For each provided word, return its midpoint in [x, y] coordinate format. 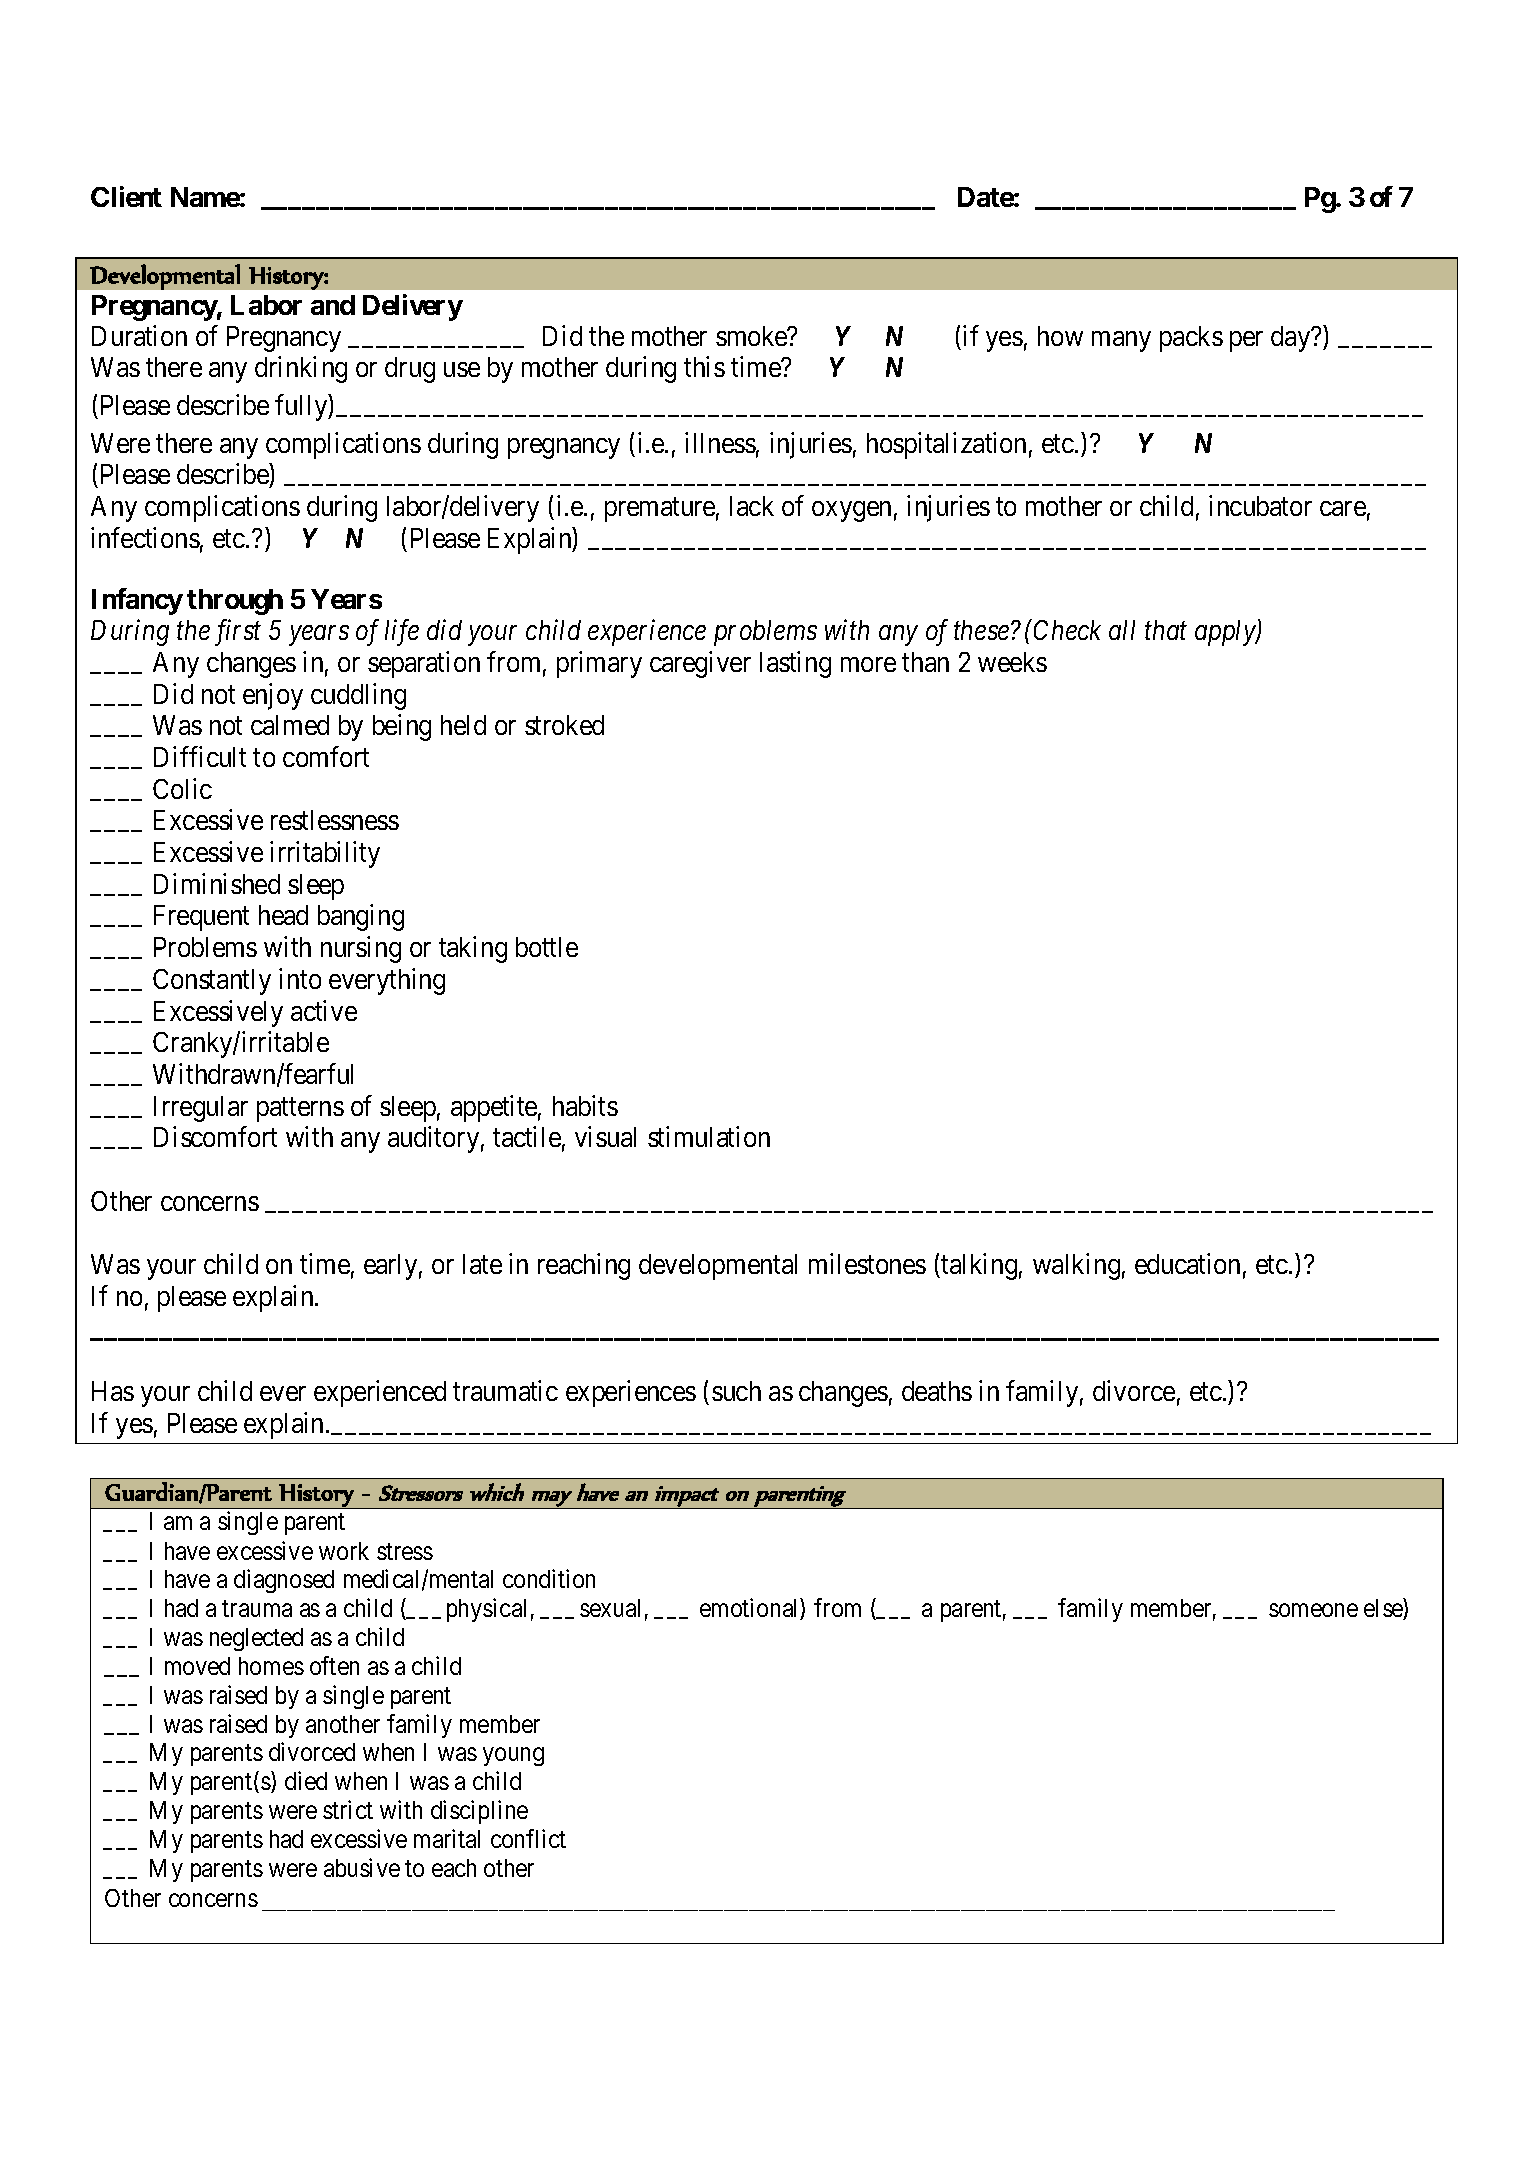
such [736, 1391]
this [704, 367]
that [1166, 630]
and [333, 305]
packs [1191, 339]
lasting [795, 664]
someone [1313, 1610]
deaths [937, 1391]
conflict [528, 1838]
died [306, 1780]
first [238, 632]
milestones [867, 1263]
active [324, 1010]
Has [113, 1391]
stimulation [709, 1136]
